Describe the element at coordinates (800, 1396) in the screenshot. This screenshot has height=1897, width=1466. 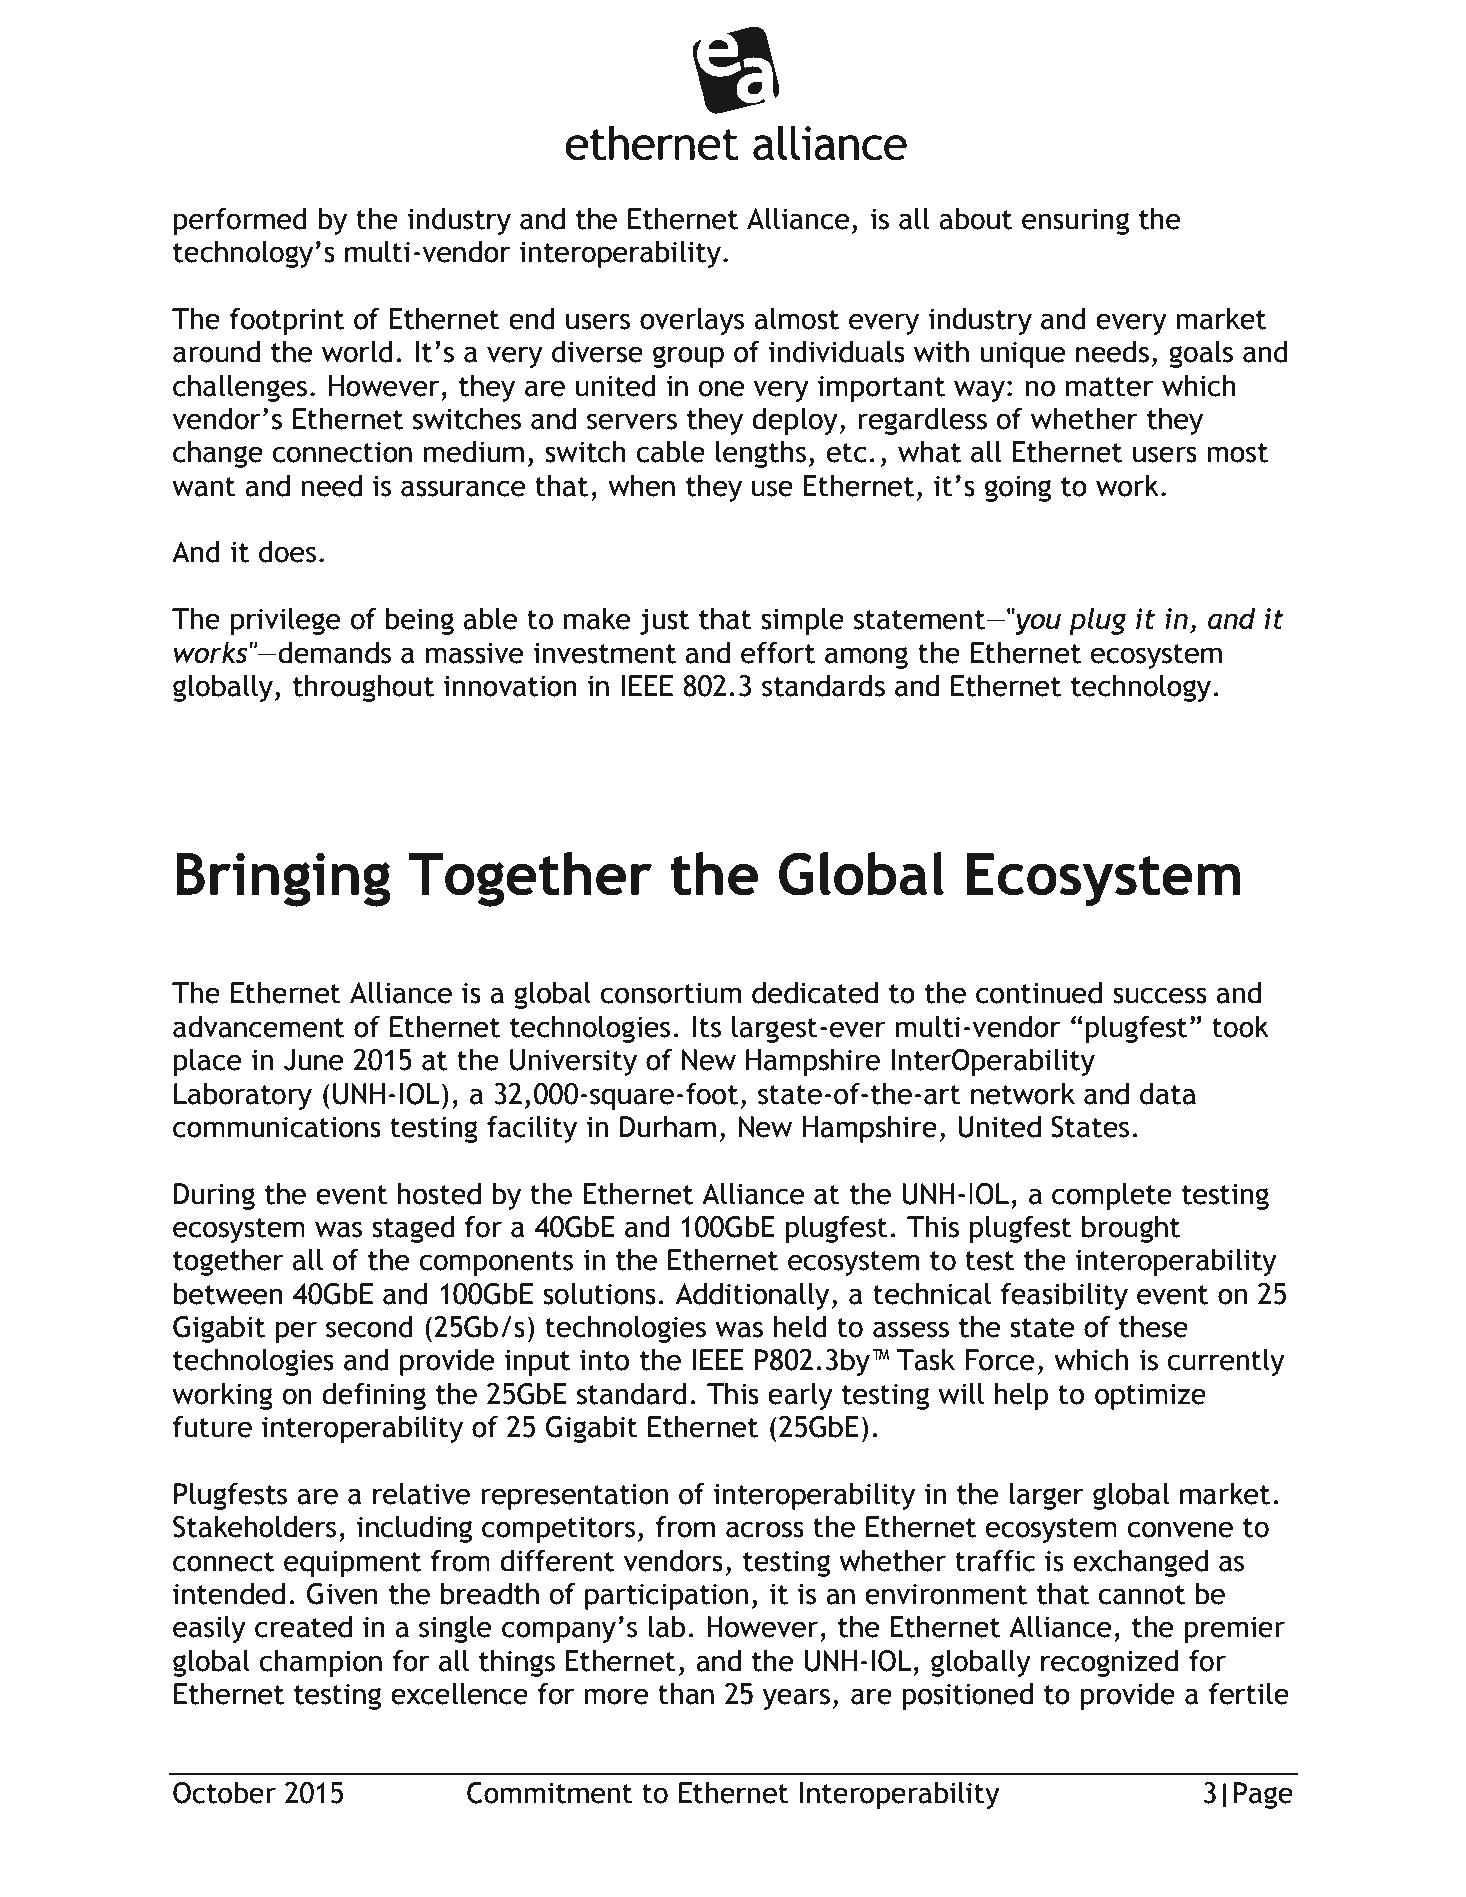
I see `early` at that location.
